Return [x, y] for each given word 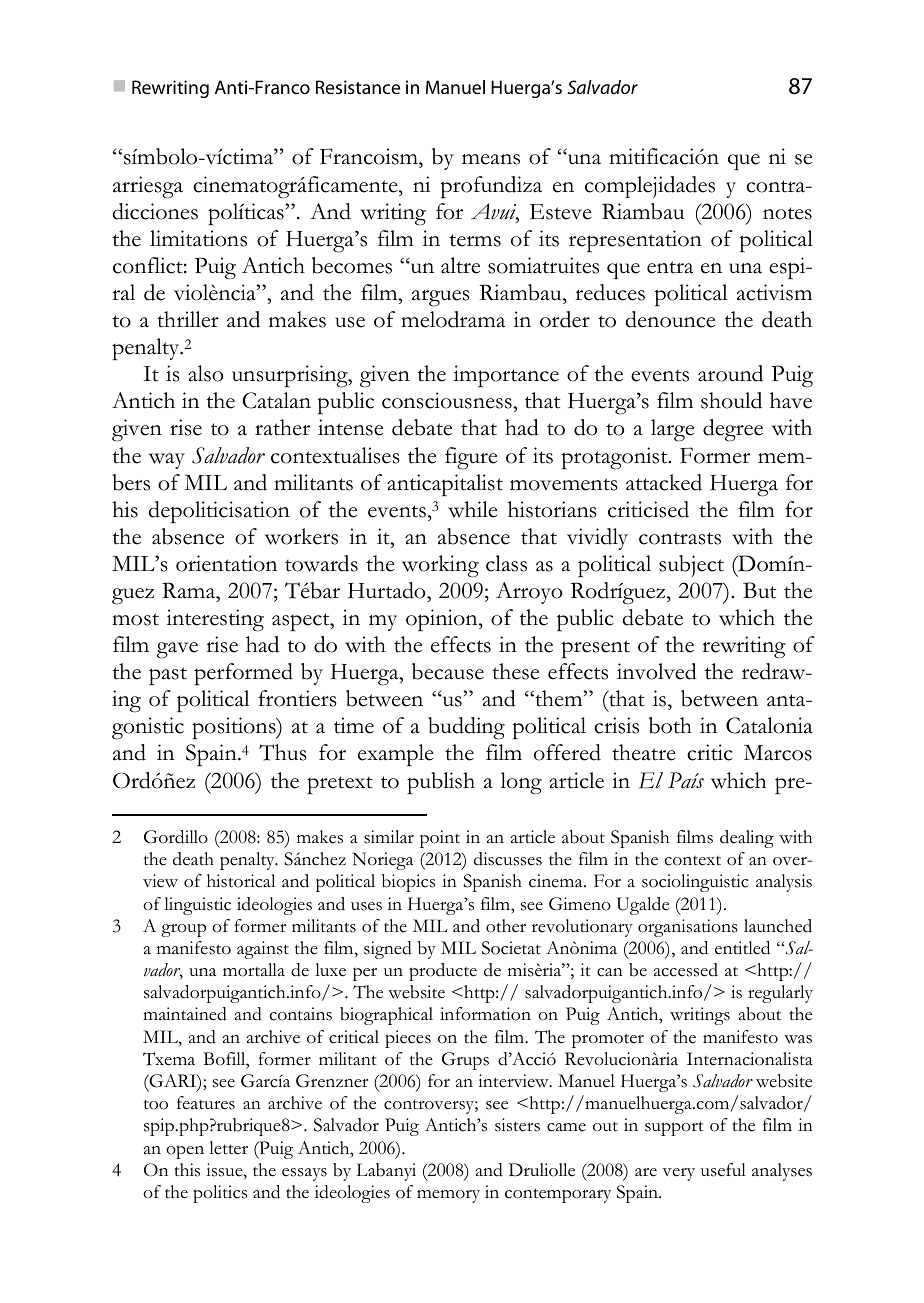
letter [228, 1148]
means [491, 159]
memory [448, 1196]
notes [787, 213]
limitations [198, 238]
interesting [215, 620]
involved [657, 671]
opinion [443, 620]
